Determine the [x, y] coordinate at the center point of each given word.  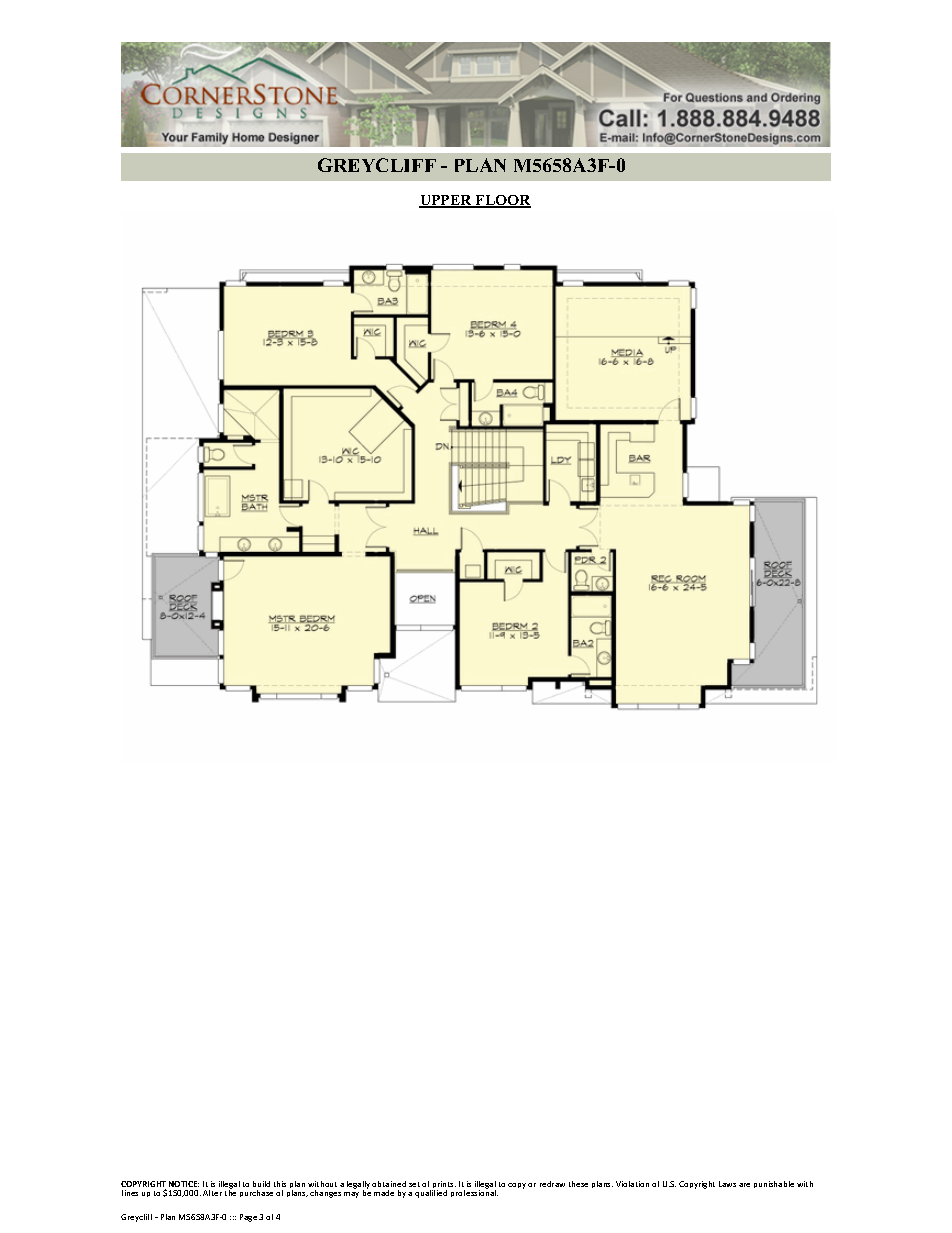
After [212, 1193]
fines [130, 1193]
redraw [552, 1184]
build [261, 1184]
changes [325, 1194]
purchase [256, 1193]
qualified [431, 1194]
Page [248, 1218]
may [351, 1195]
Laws [727, 1184]
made [384, 1193]
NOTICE [184, 1184]
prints [444, 1186]
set [414, 1184]
